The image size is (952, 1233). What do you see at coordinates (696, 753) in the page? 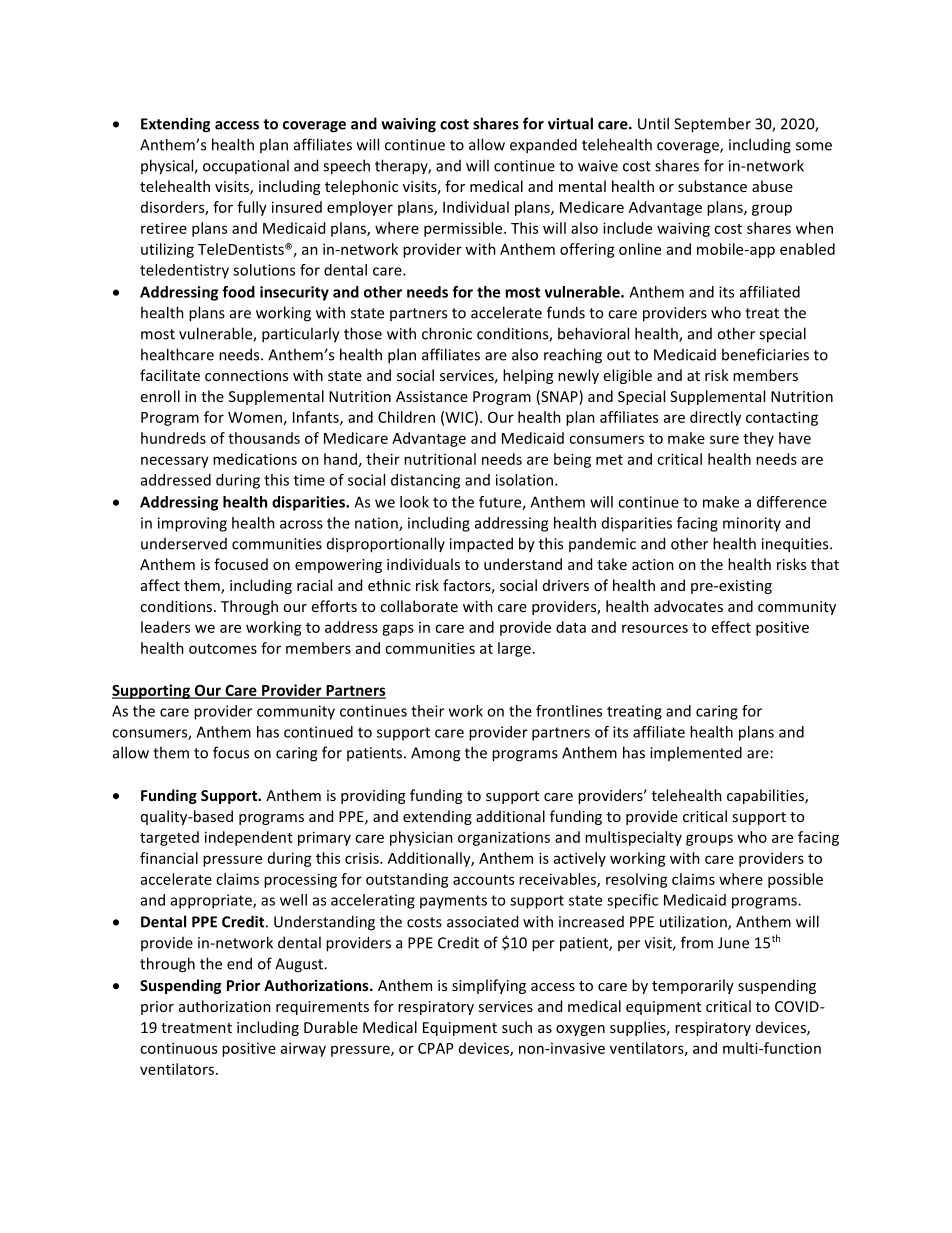
I see `implemented` at bounding box center [696, 753].
